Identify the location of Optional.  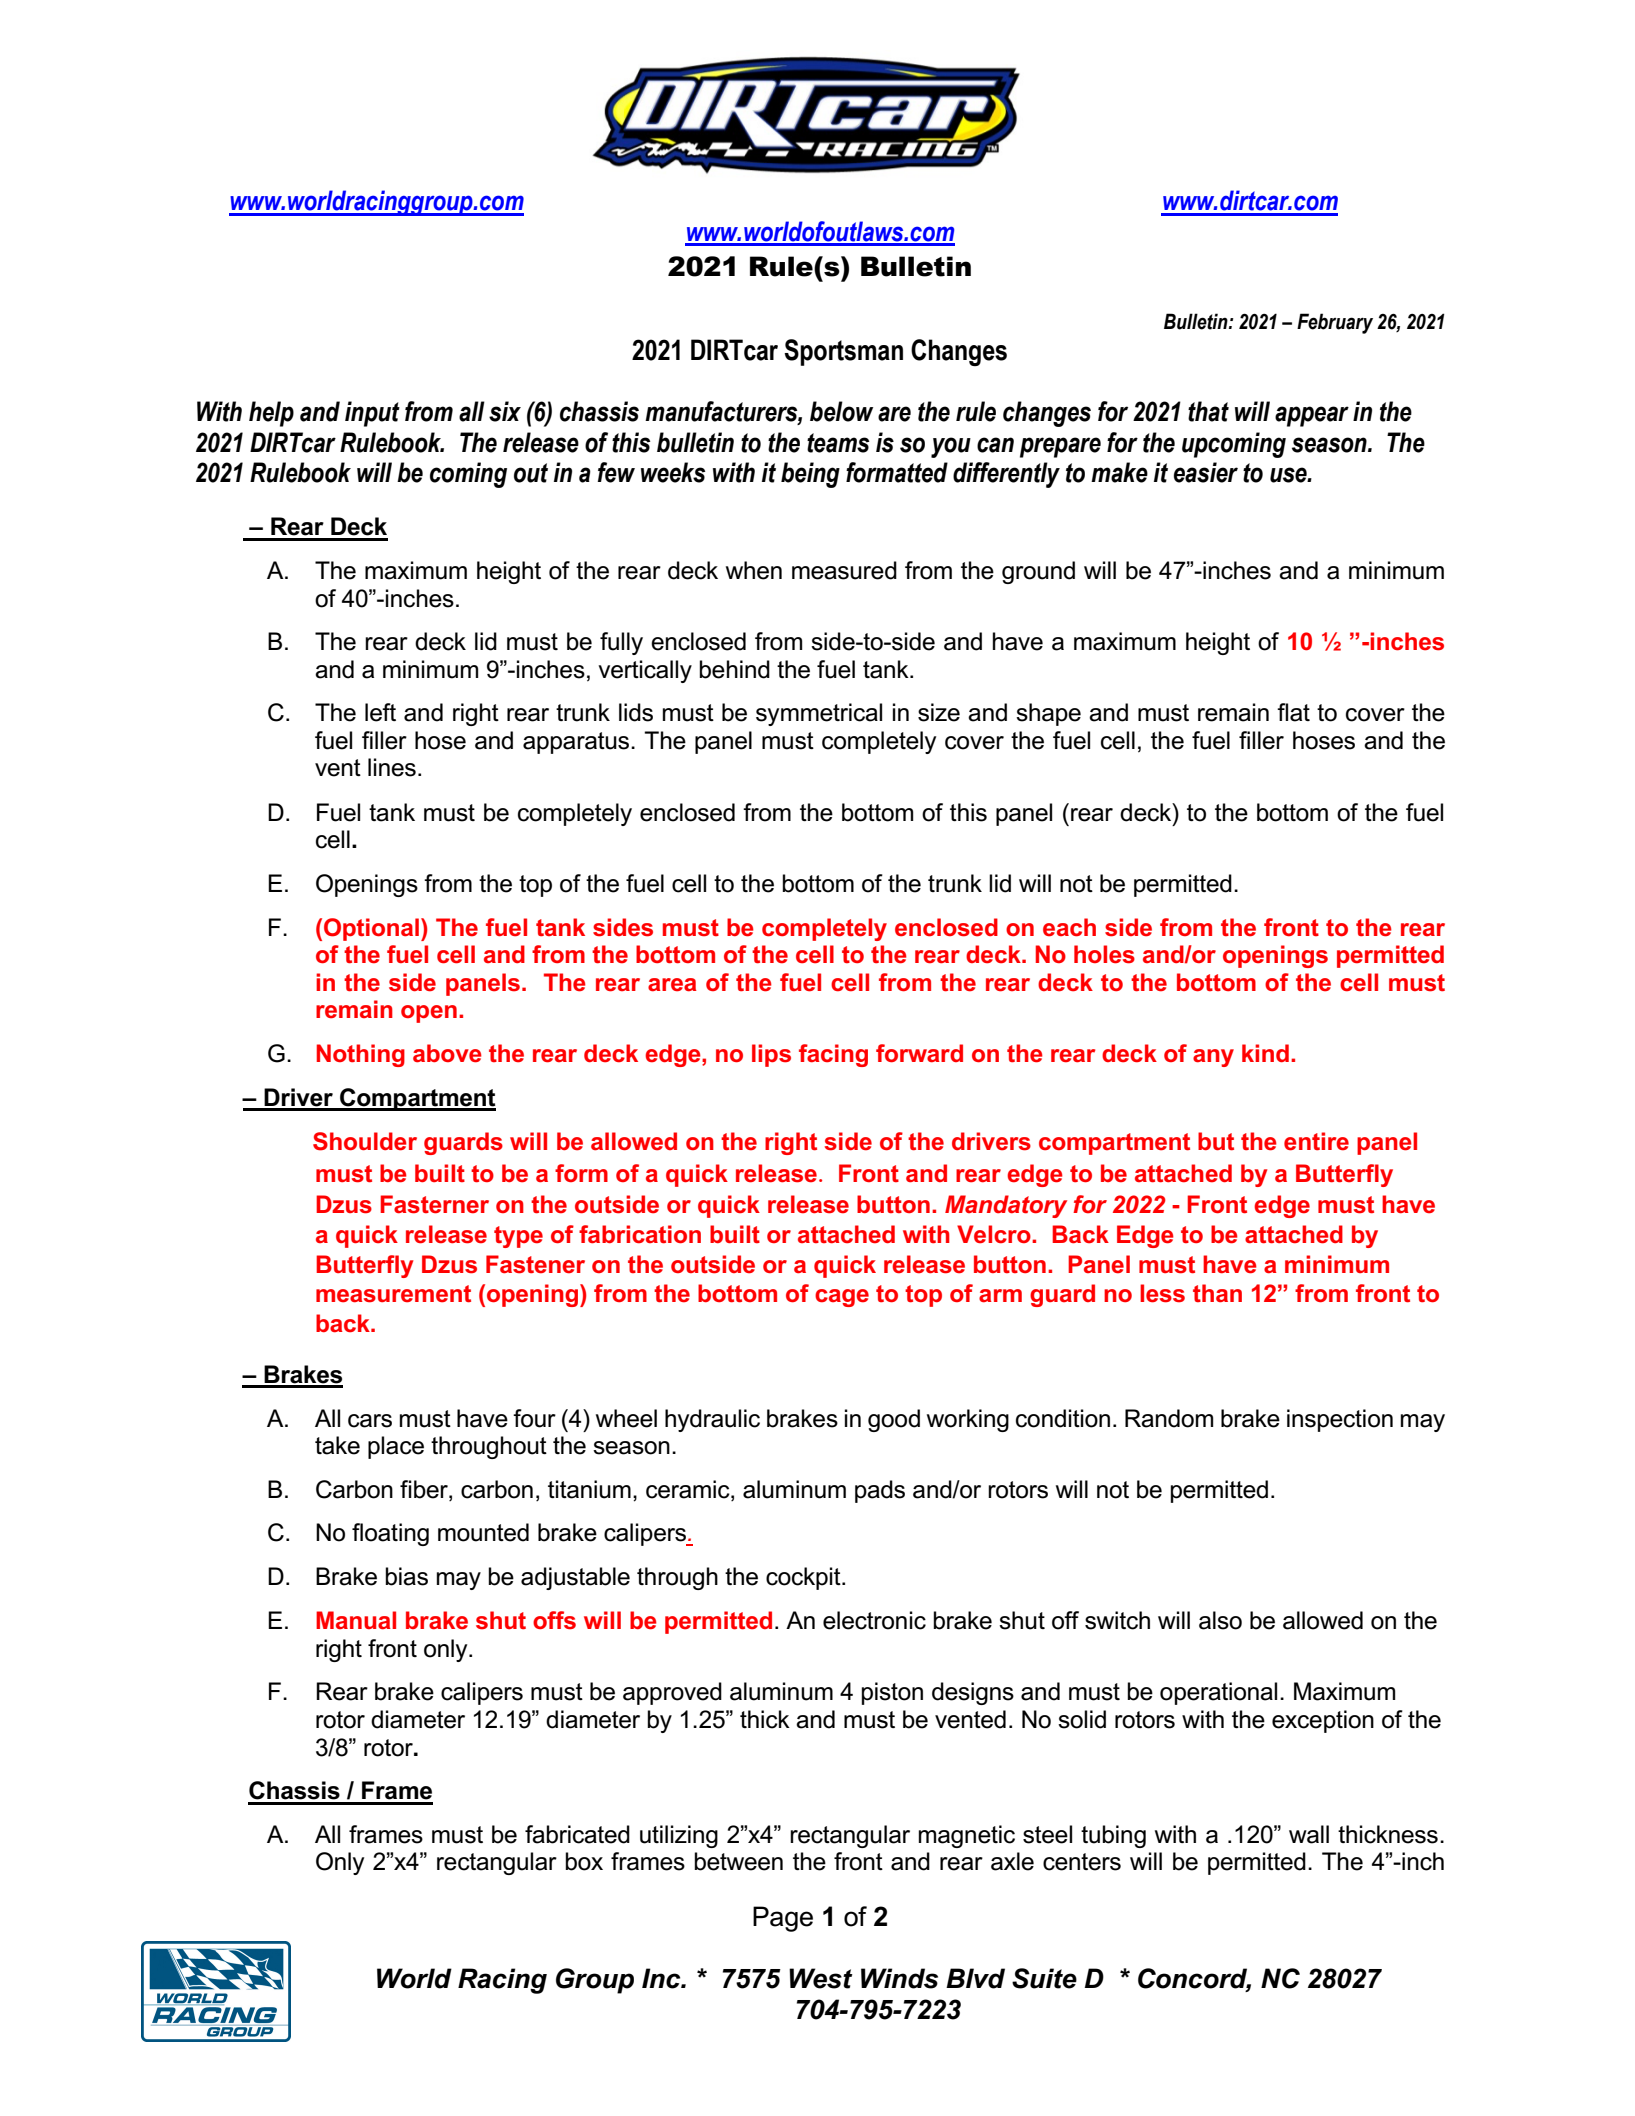
(371, 929).
